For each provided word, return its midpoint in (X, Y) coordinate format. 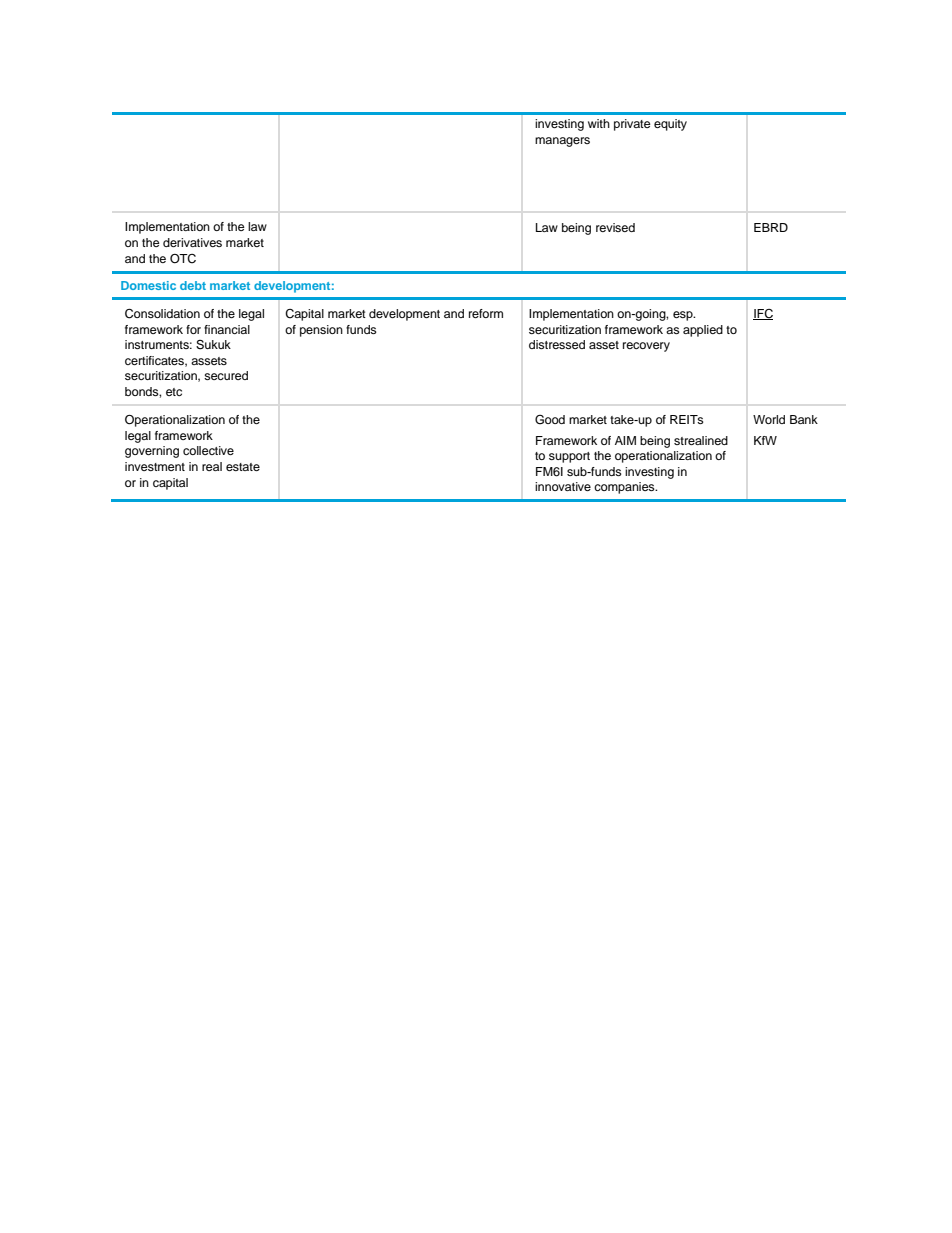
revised (615, 227)
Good (550, 420)
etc (174, 392)
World (769, 419)
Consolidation (162, 314)
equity (670, 125)
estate (243, 467)
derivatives (192, 242)
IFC (763, 314)
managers (562, 142)
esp (684, 316)
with (599, 123)
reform (486, 313)
